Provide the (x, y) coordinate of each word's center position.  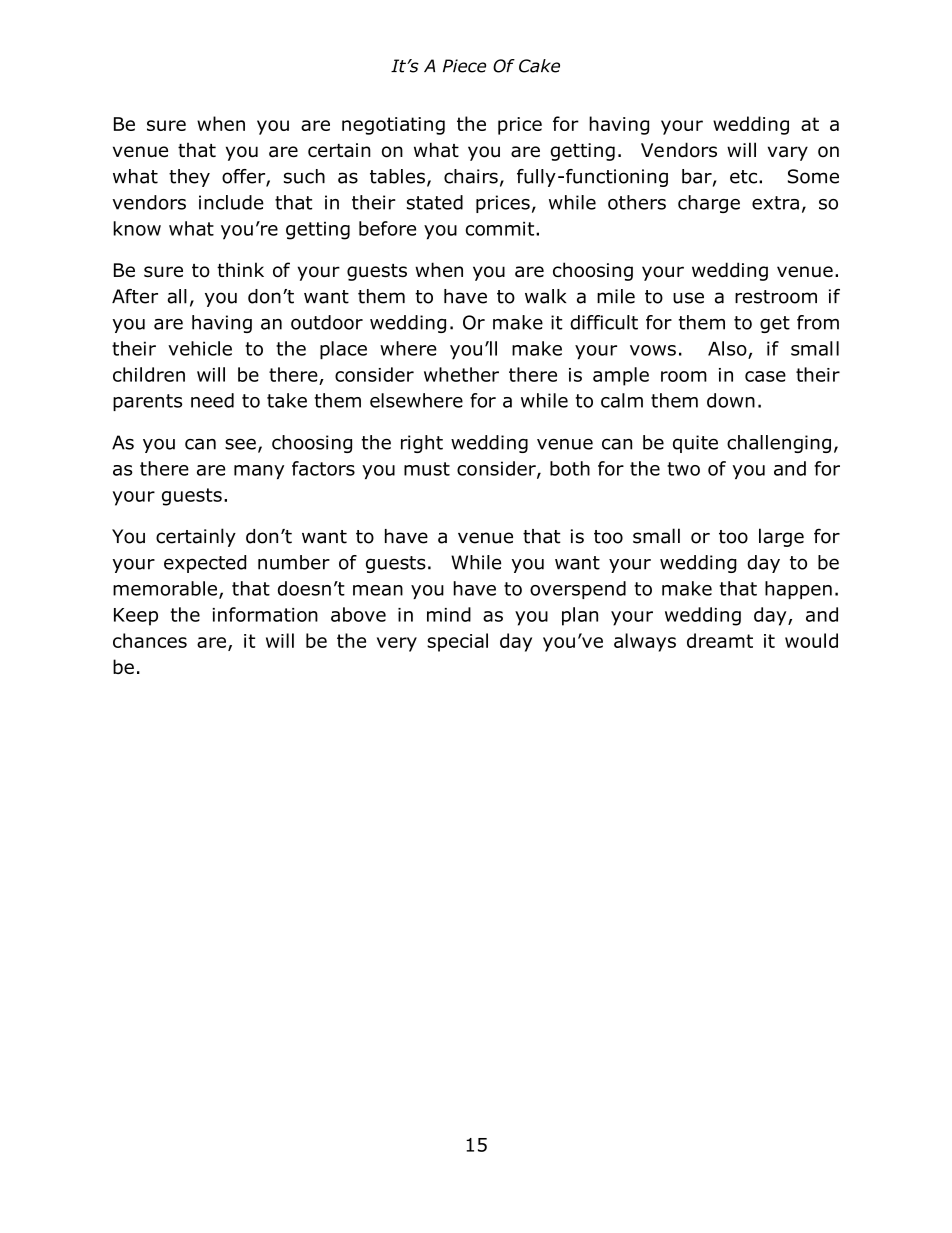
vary (788, 153)
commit (501, 228)
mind (449, 614)
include (231, 202)
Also (727, 348)
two (683, 469)
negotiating (393, 126)
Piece (464, 66)
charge (709, 204)
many (259, 472)
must (427, 469)
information (265, 614)
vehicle (200, 348)
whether (461, 374)
